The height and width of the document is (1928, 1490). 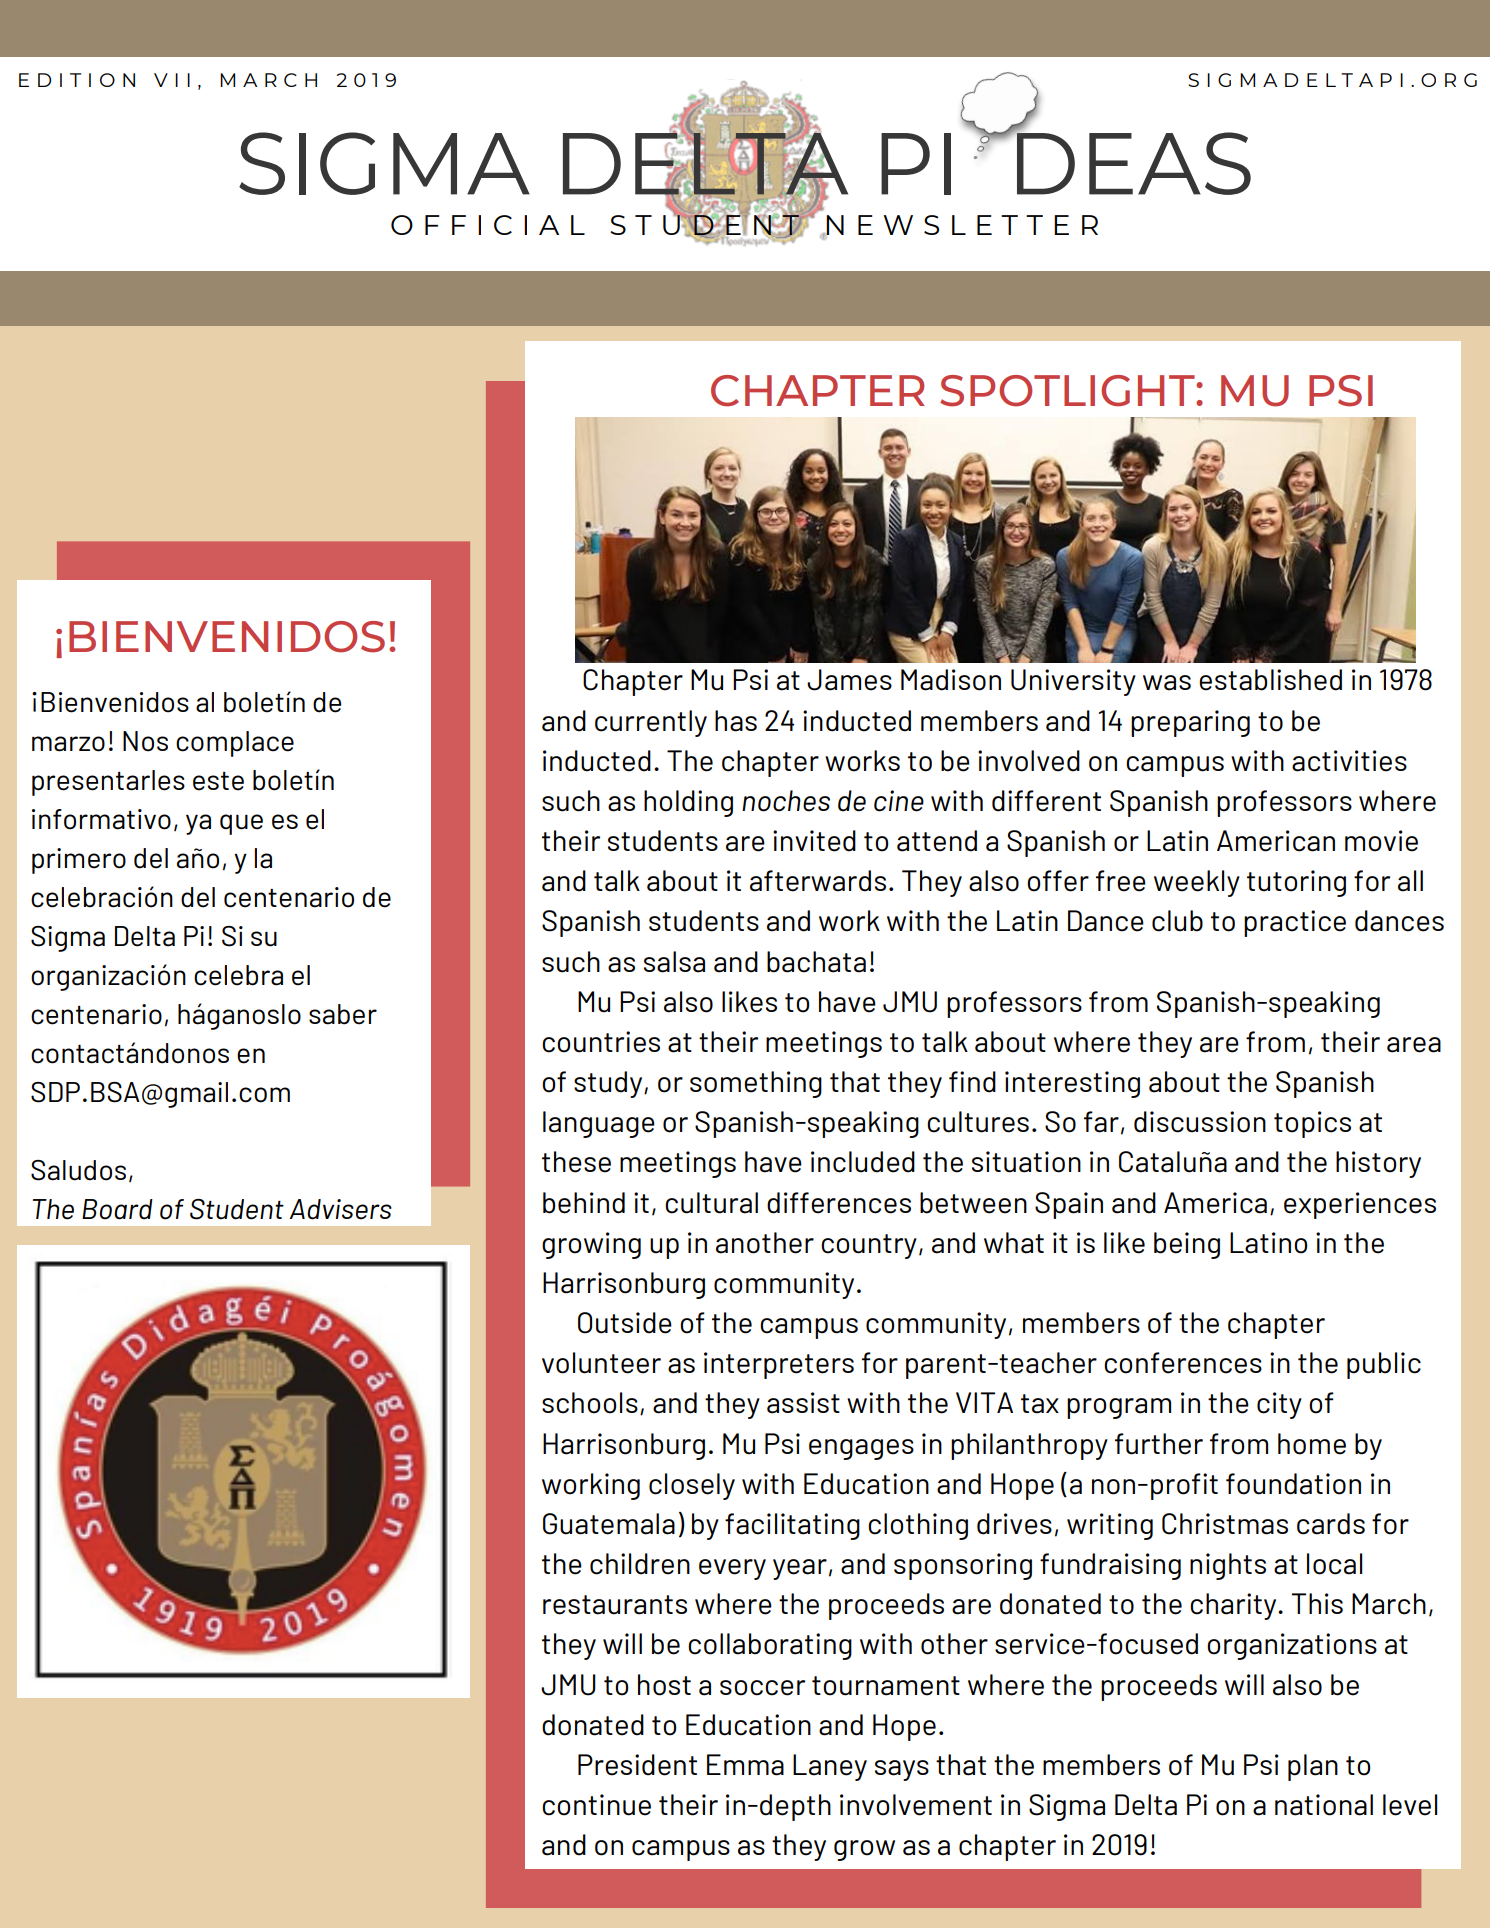 I want to click on marzo, so click(x=68, y=744).
